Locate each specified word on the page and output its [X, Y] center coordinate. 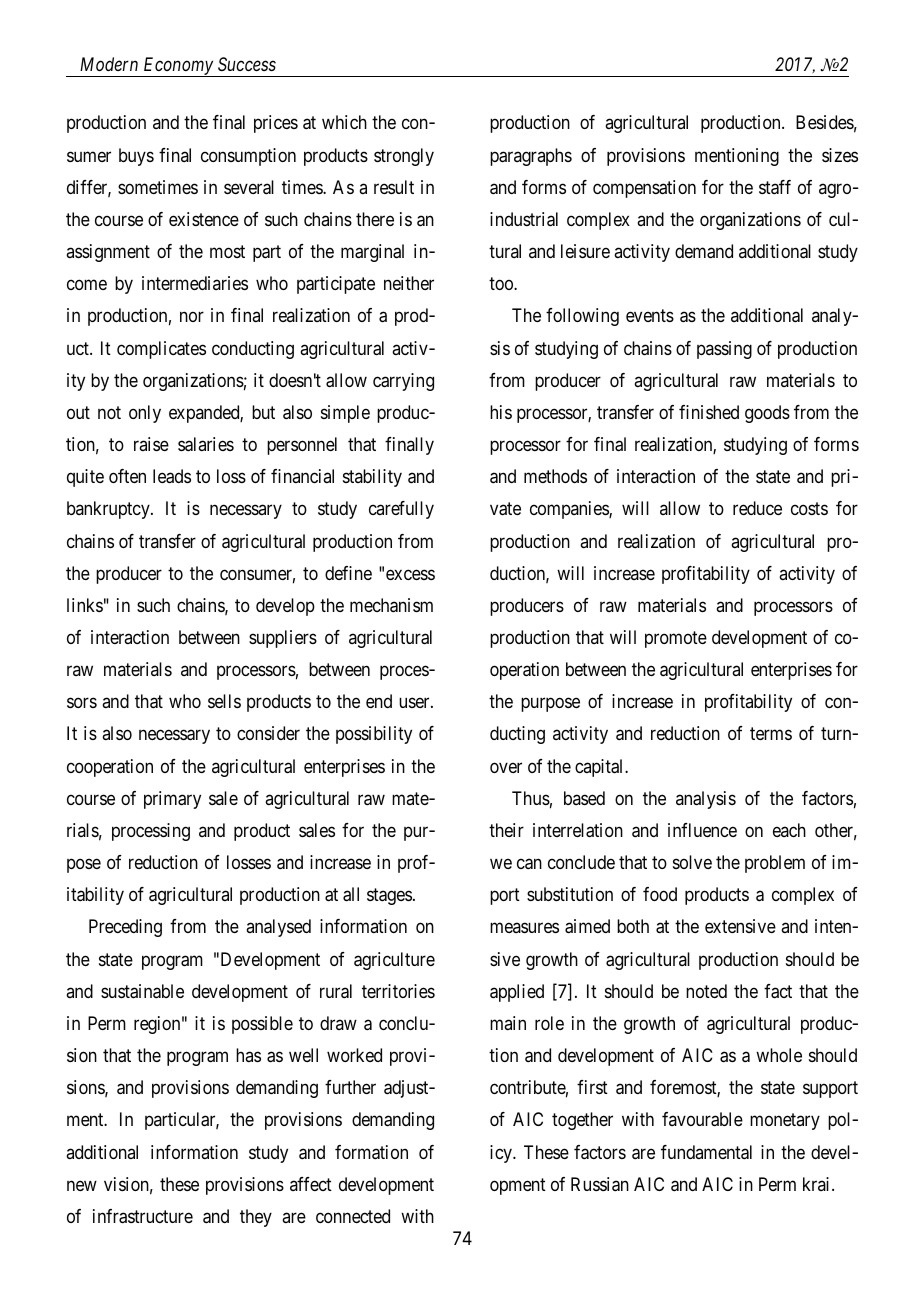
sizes [840, 155]
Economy [178, 67]
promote [676, 639]
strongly [404, 157]
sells [224, 701]
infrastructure [143, 1216]
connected [353, 1216]
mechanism [391, 605]
